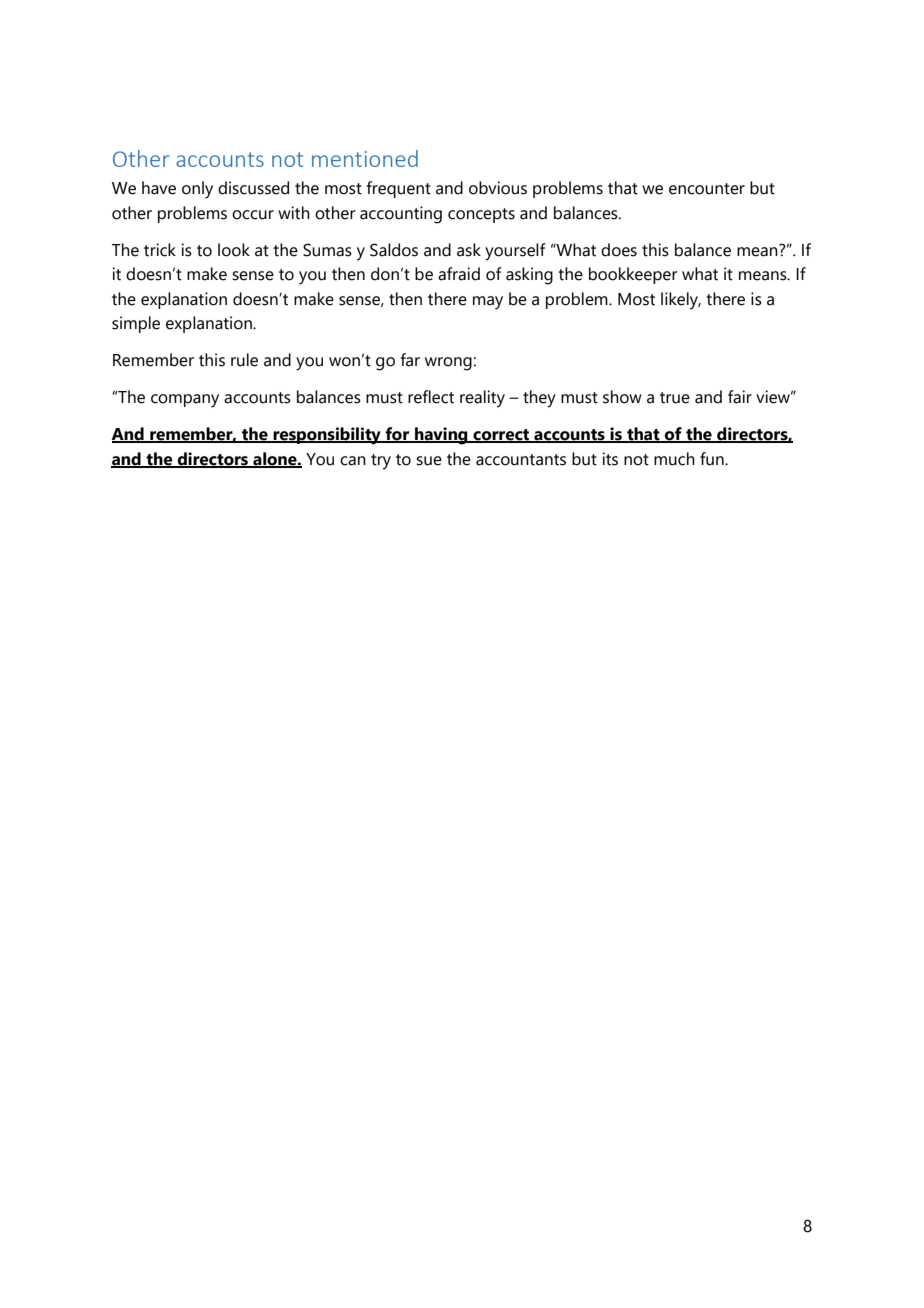  I want to click on wrong, so click(448, 364).
